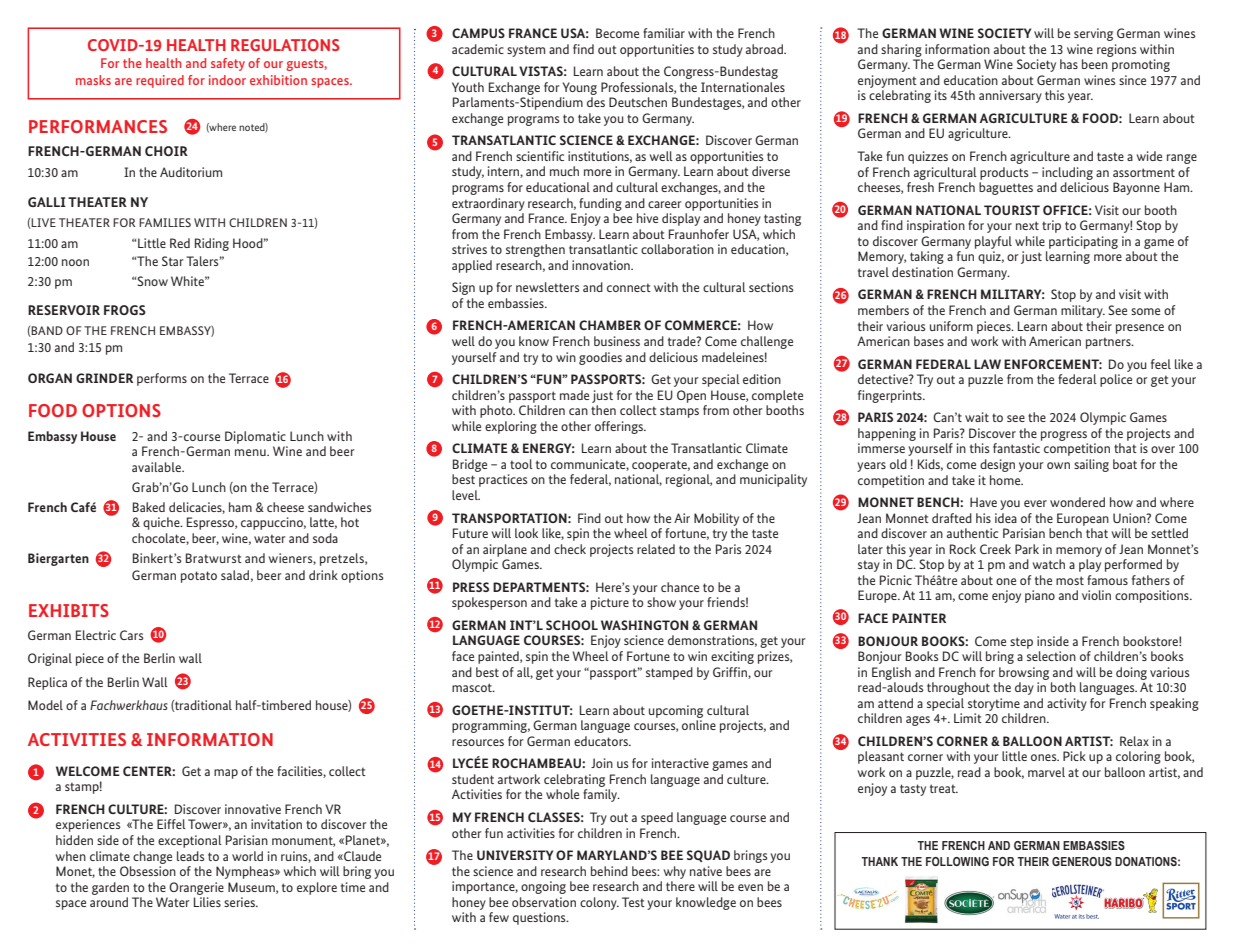  Describe the element at coordinates (228, 64) in the image. I see `safety` at that location.
